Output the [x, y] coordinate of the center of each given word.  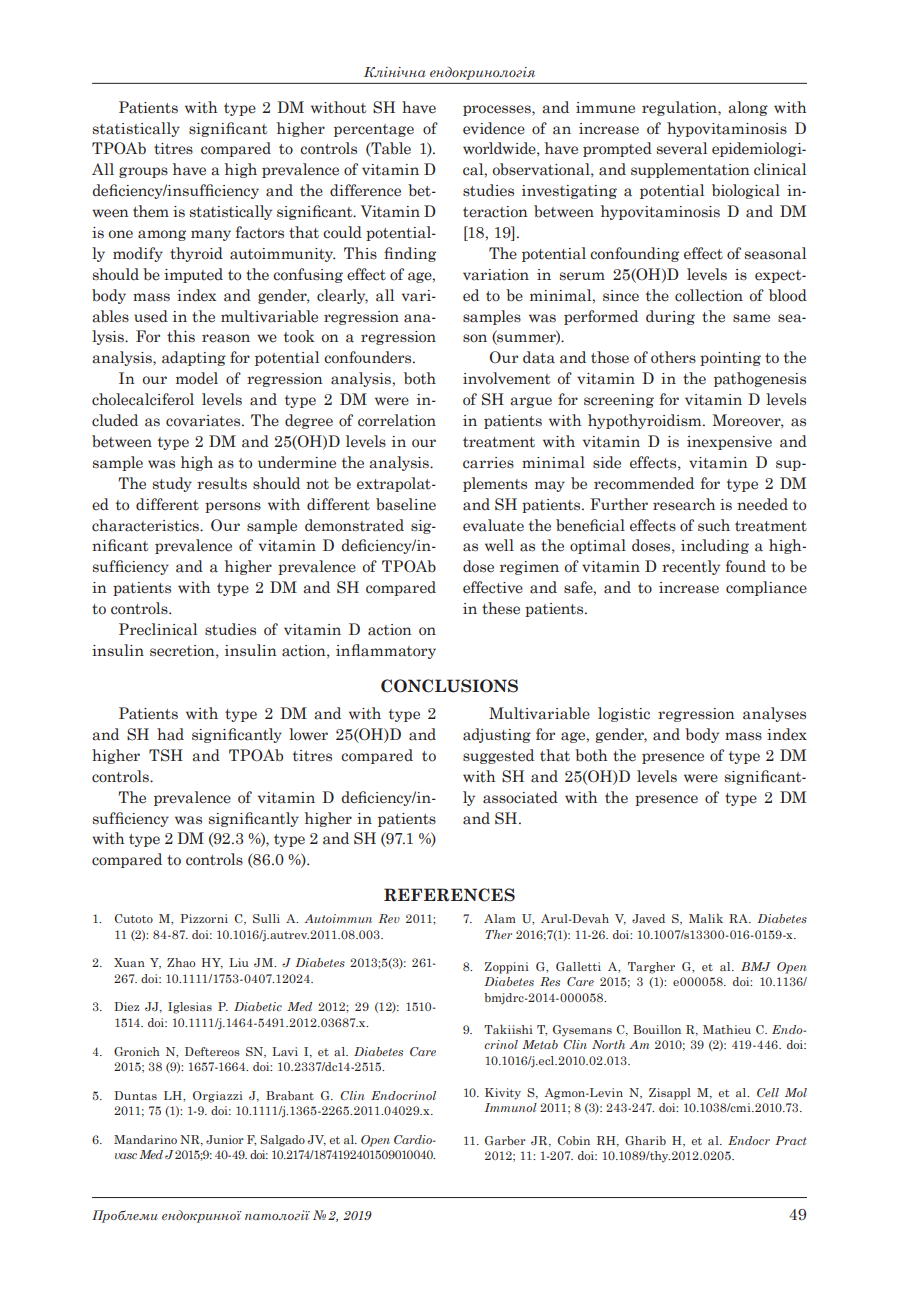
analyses [774, 714]
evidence [494, 128]
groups [143, 172]
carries [488, 463]
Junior [225, 1139]
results [222, 483]
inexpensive [729, 443]
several [682, 148]
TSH [166, 755]
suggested [498, 756]
